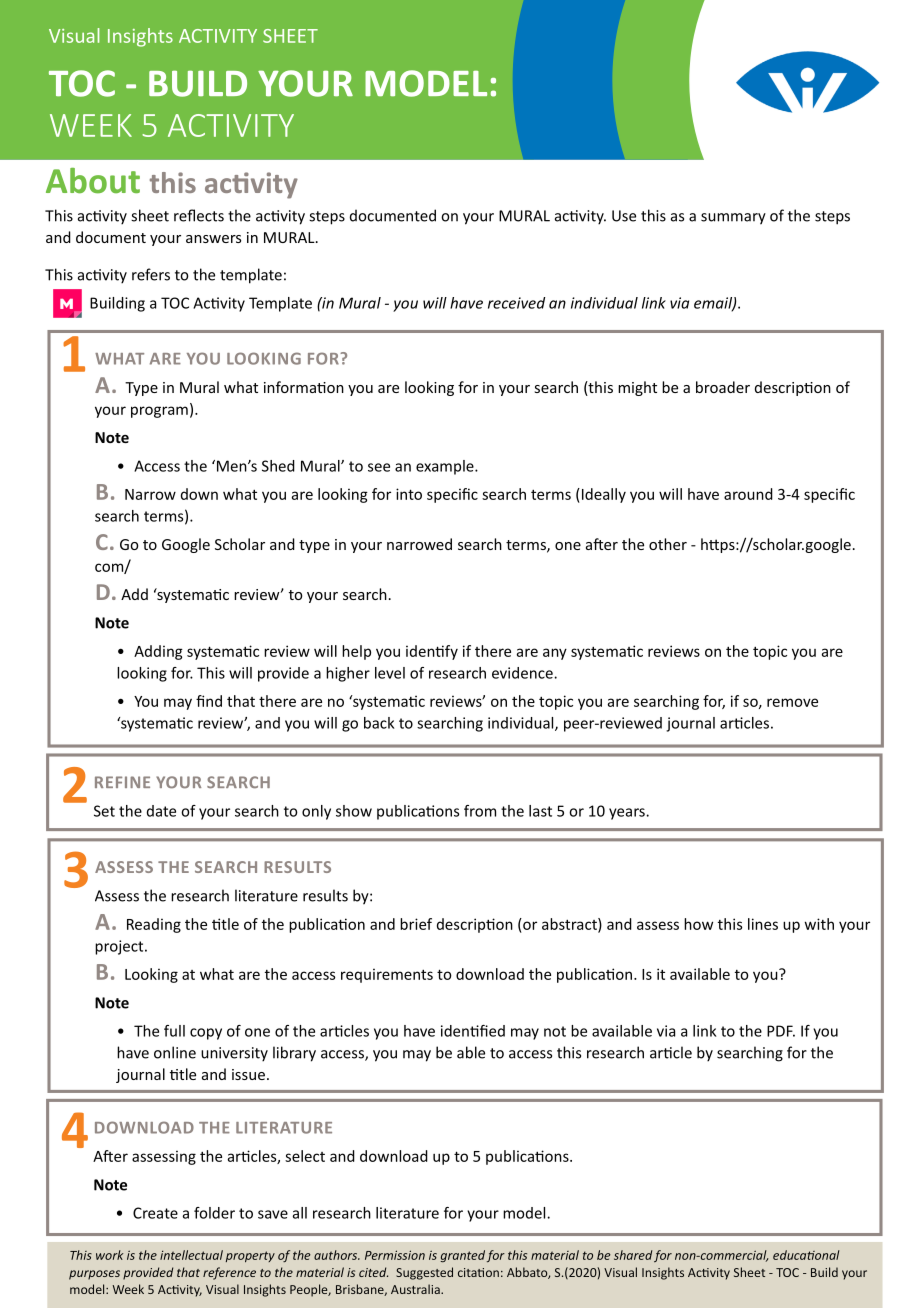  What do you see at coordinates (174, 1031) in the page?
I see `full` at bounding box center [174, 1031].
